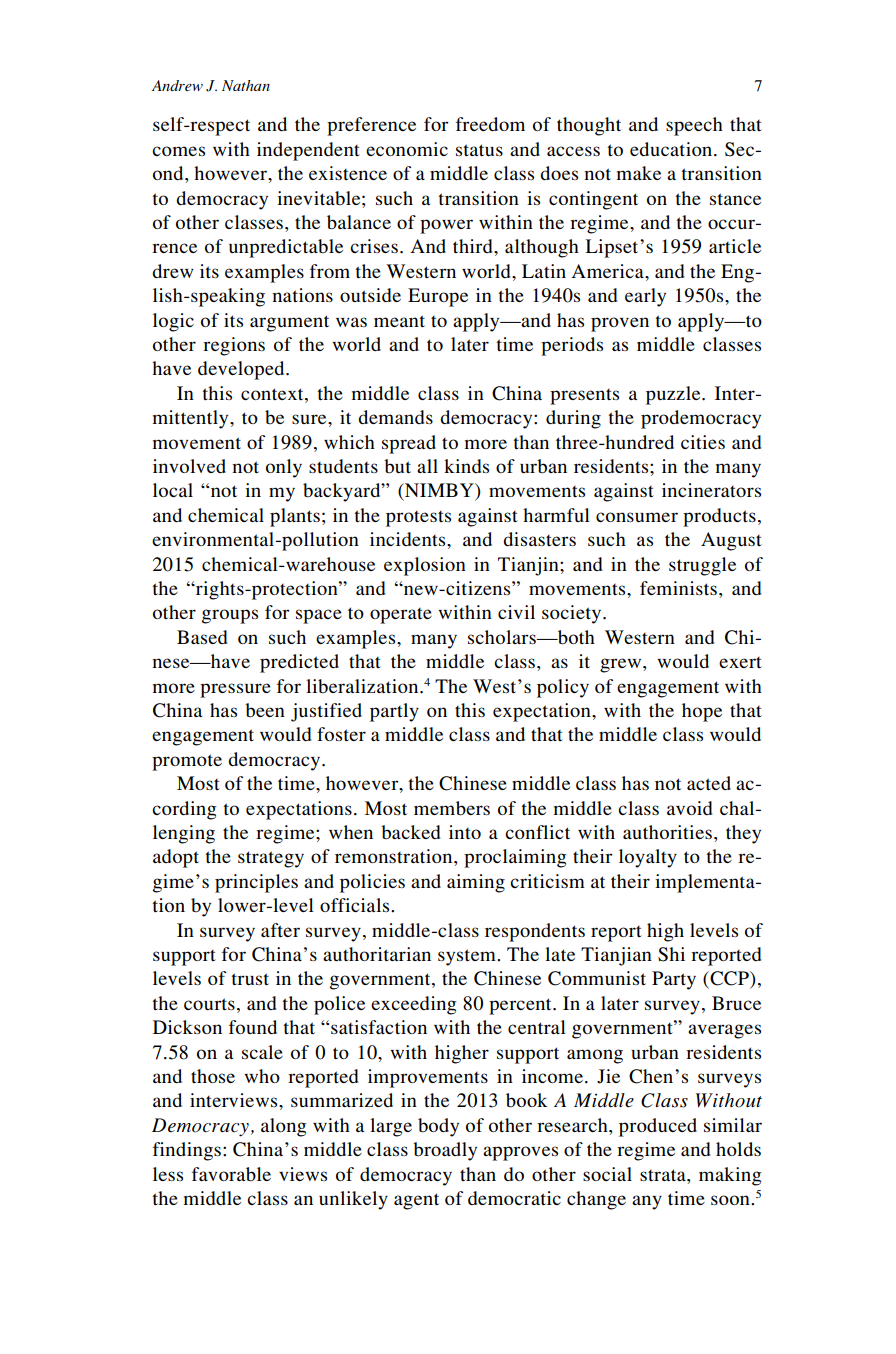 This screenshot has width=896, height=1354. What do you see at coordinates (445, 1151) in the screenshot?
I see `broadly` at bounding box center [445, 1151].
